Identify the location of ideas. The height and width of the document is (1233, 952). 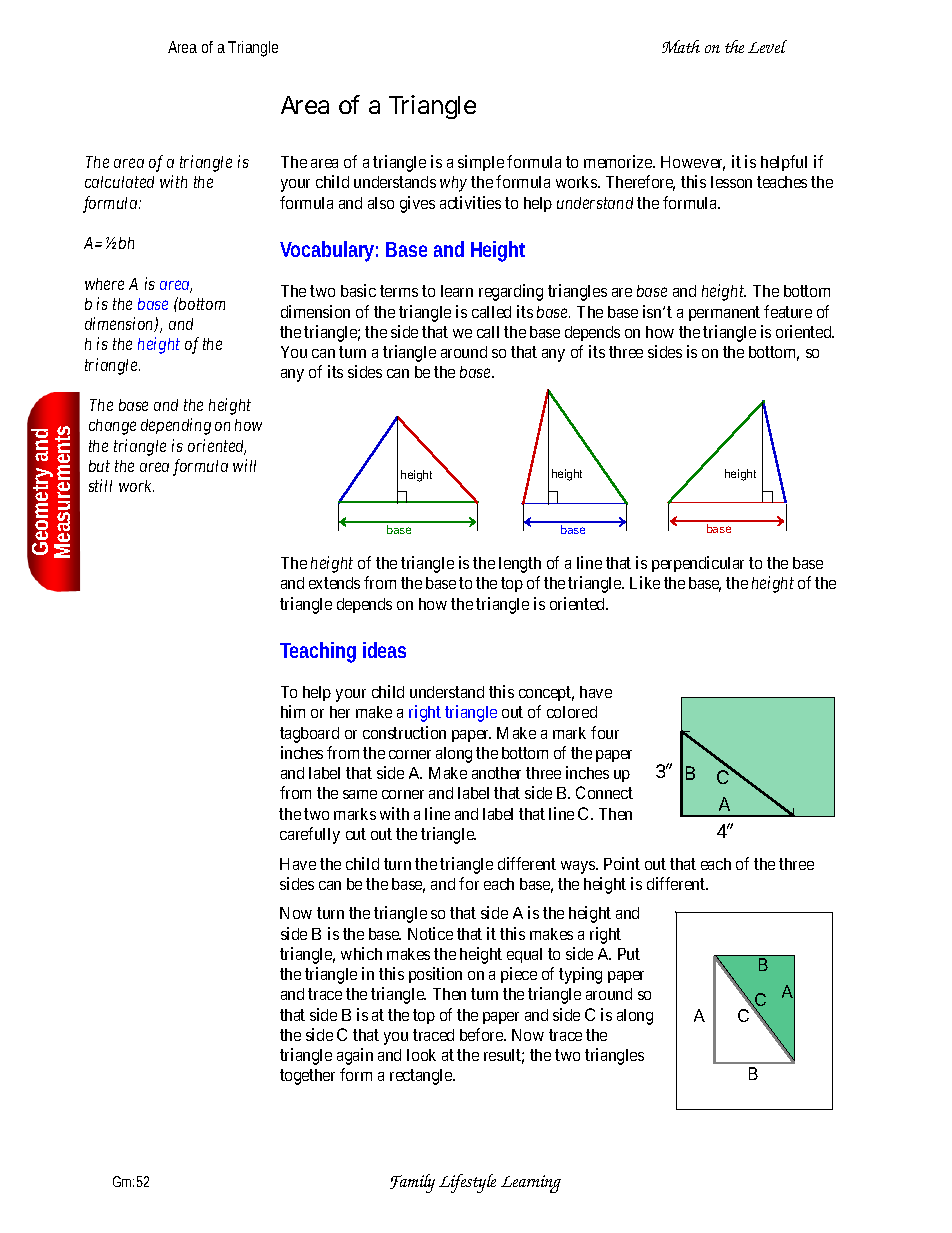
(384, 650).
